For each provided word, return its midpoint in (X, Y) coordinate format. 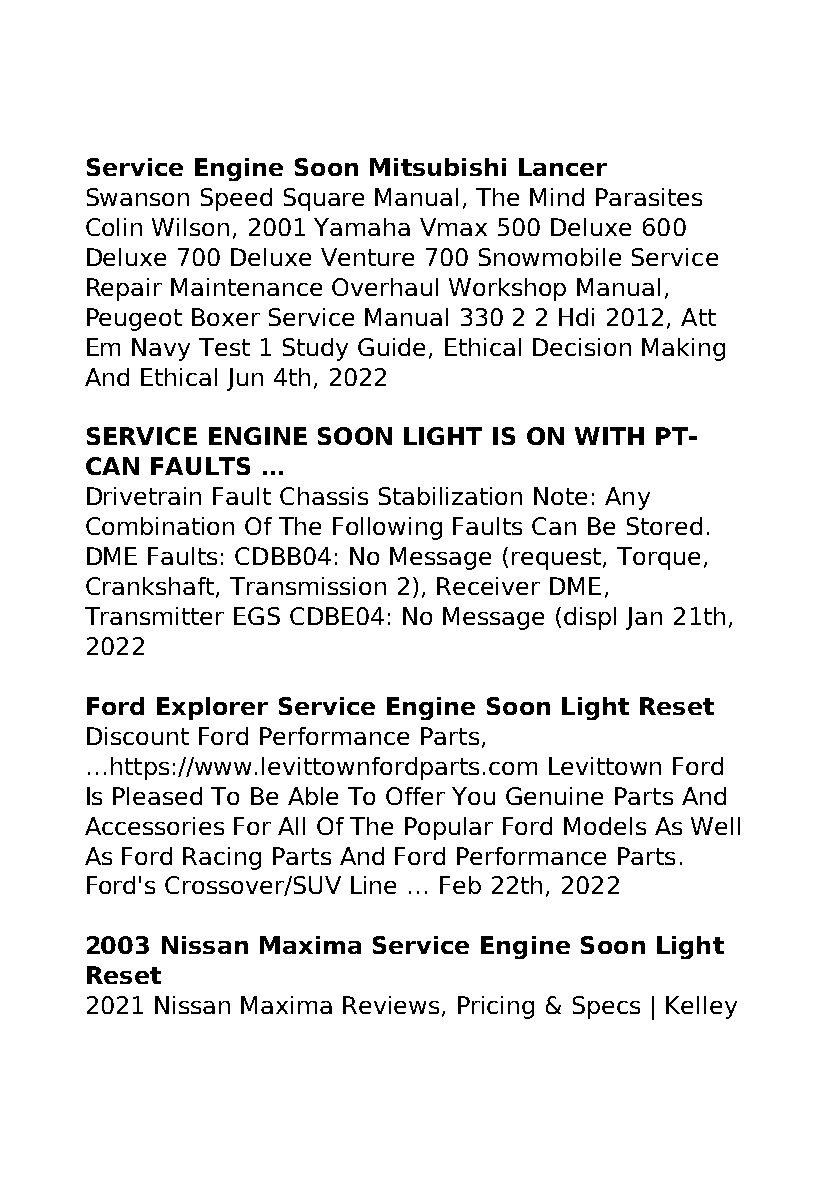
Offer (415, 796)
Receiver (488, 586)
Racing (222, 858)
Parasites (649, 197)
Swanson (138, 197)
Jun (245, 379)
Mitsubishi (438, 167)
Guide (391, 347)
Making (683, 349)
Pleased (157, 796)
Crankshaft (151, 587)
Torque (658, 558)
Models (605, 826)
